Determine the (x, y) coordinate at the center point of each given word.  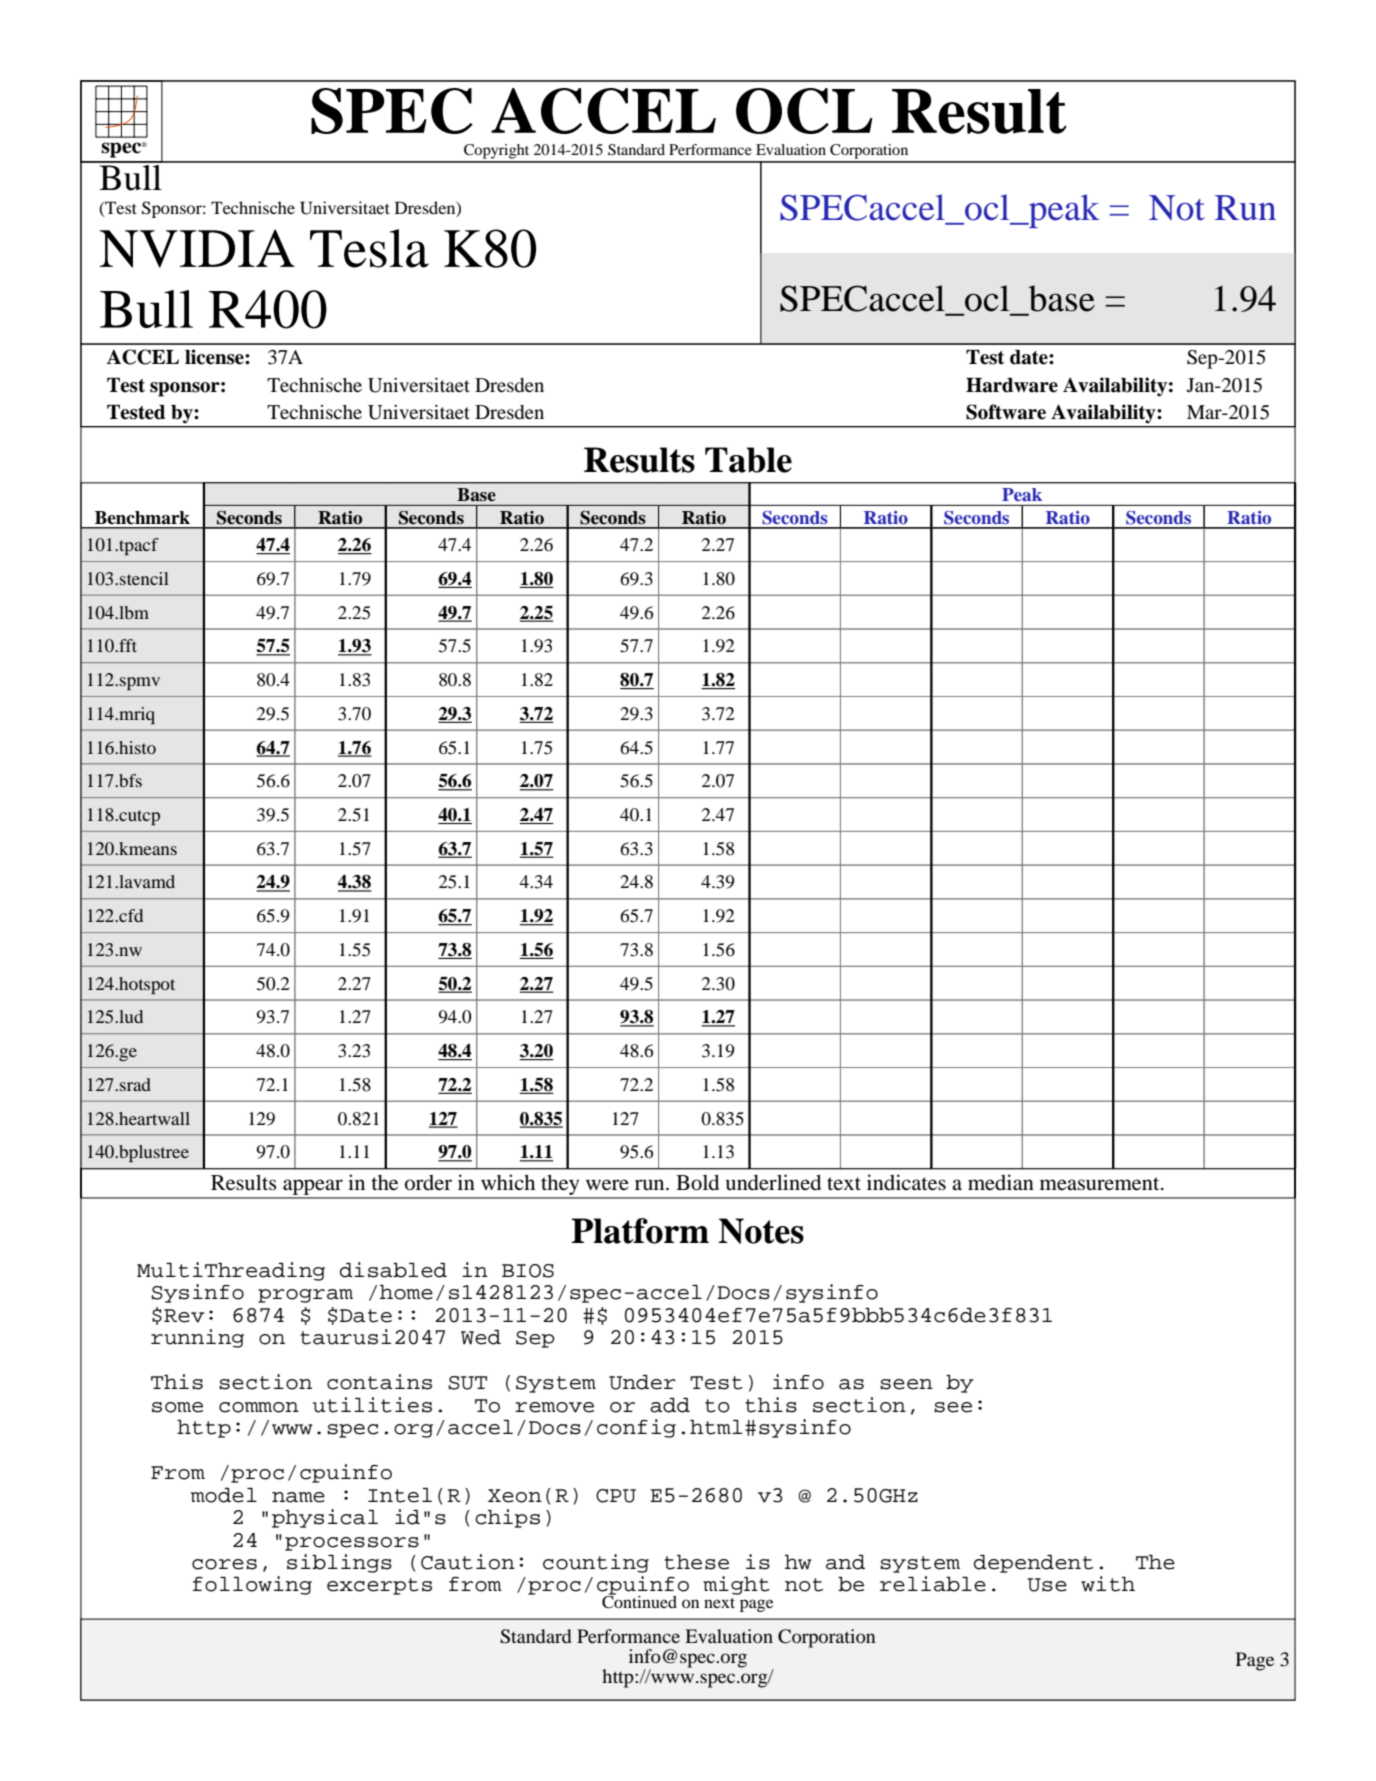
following (252, 1585)
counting (596, 1563)
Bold (697, 1182)
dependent (1033, 1564)
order (428, 1183)
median (1001, 1182)
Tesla (369, 248)
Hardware (1012, 385)
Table (748, 460)
